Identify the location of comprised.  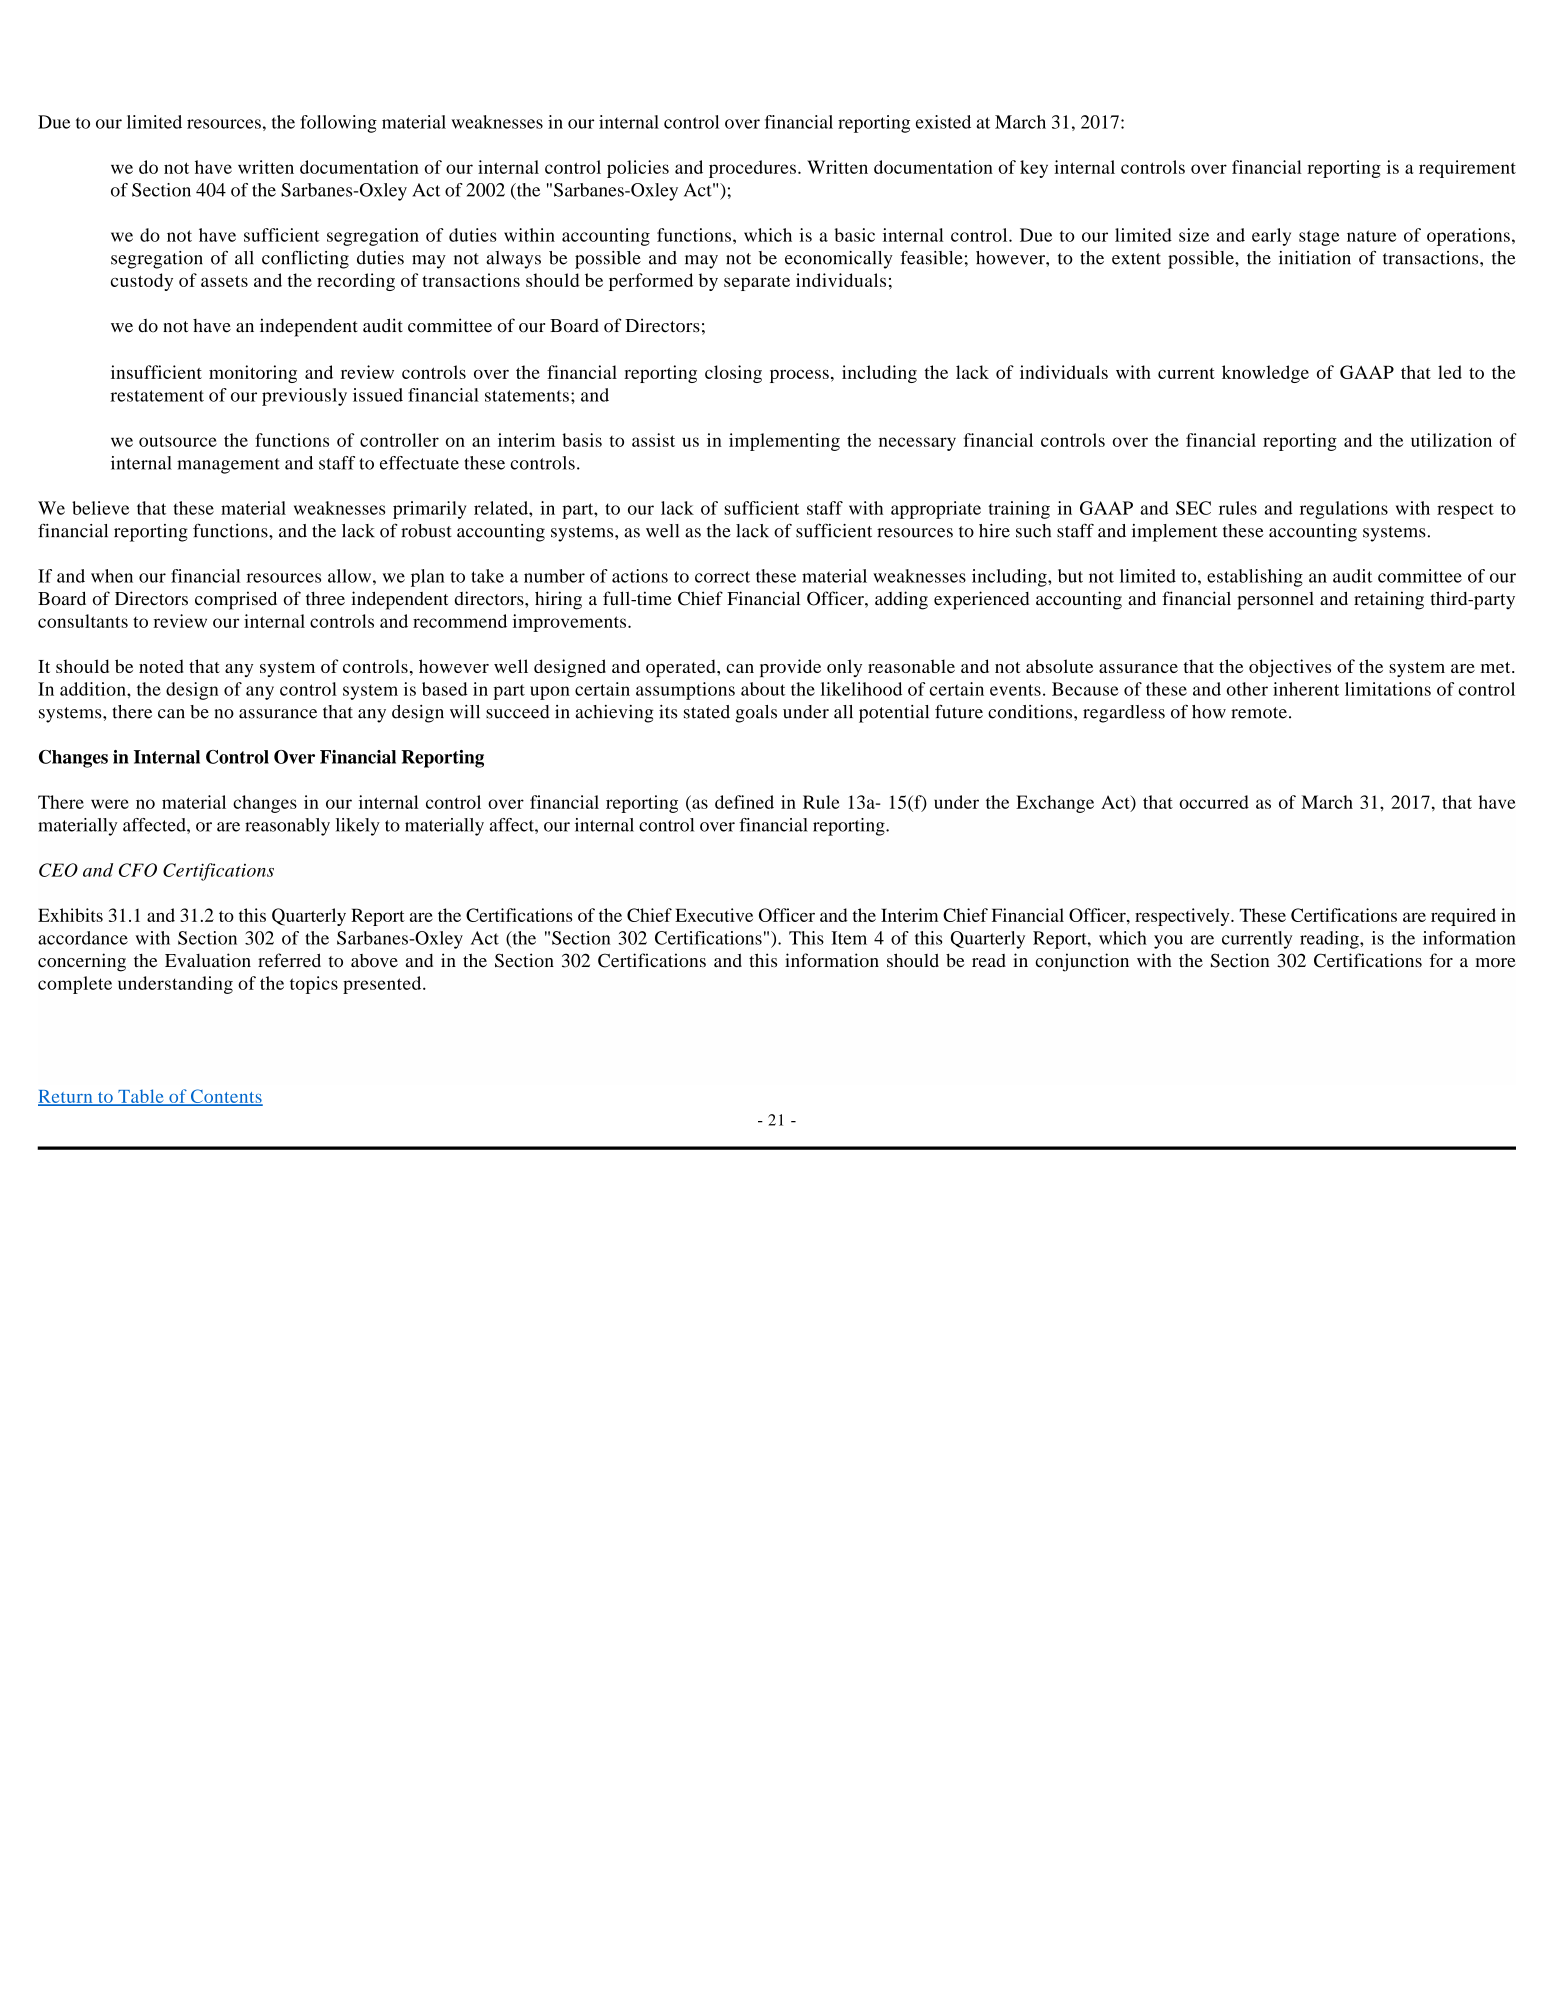
(236, 600).
